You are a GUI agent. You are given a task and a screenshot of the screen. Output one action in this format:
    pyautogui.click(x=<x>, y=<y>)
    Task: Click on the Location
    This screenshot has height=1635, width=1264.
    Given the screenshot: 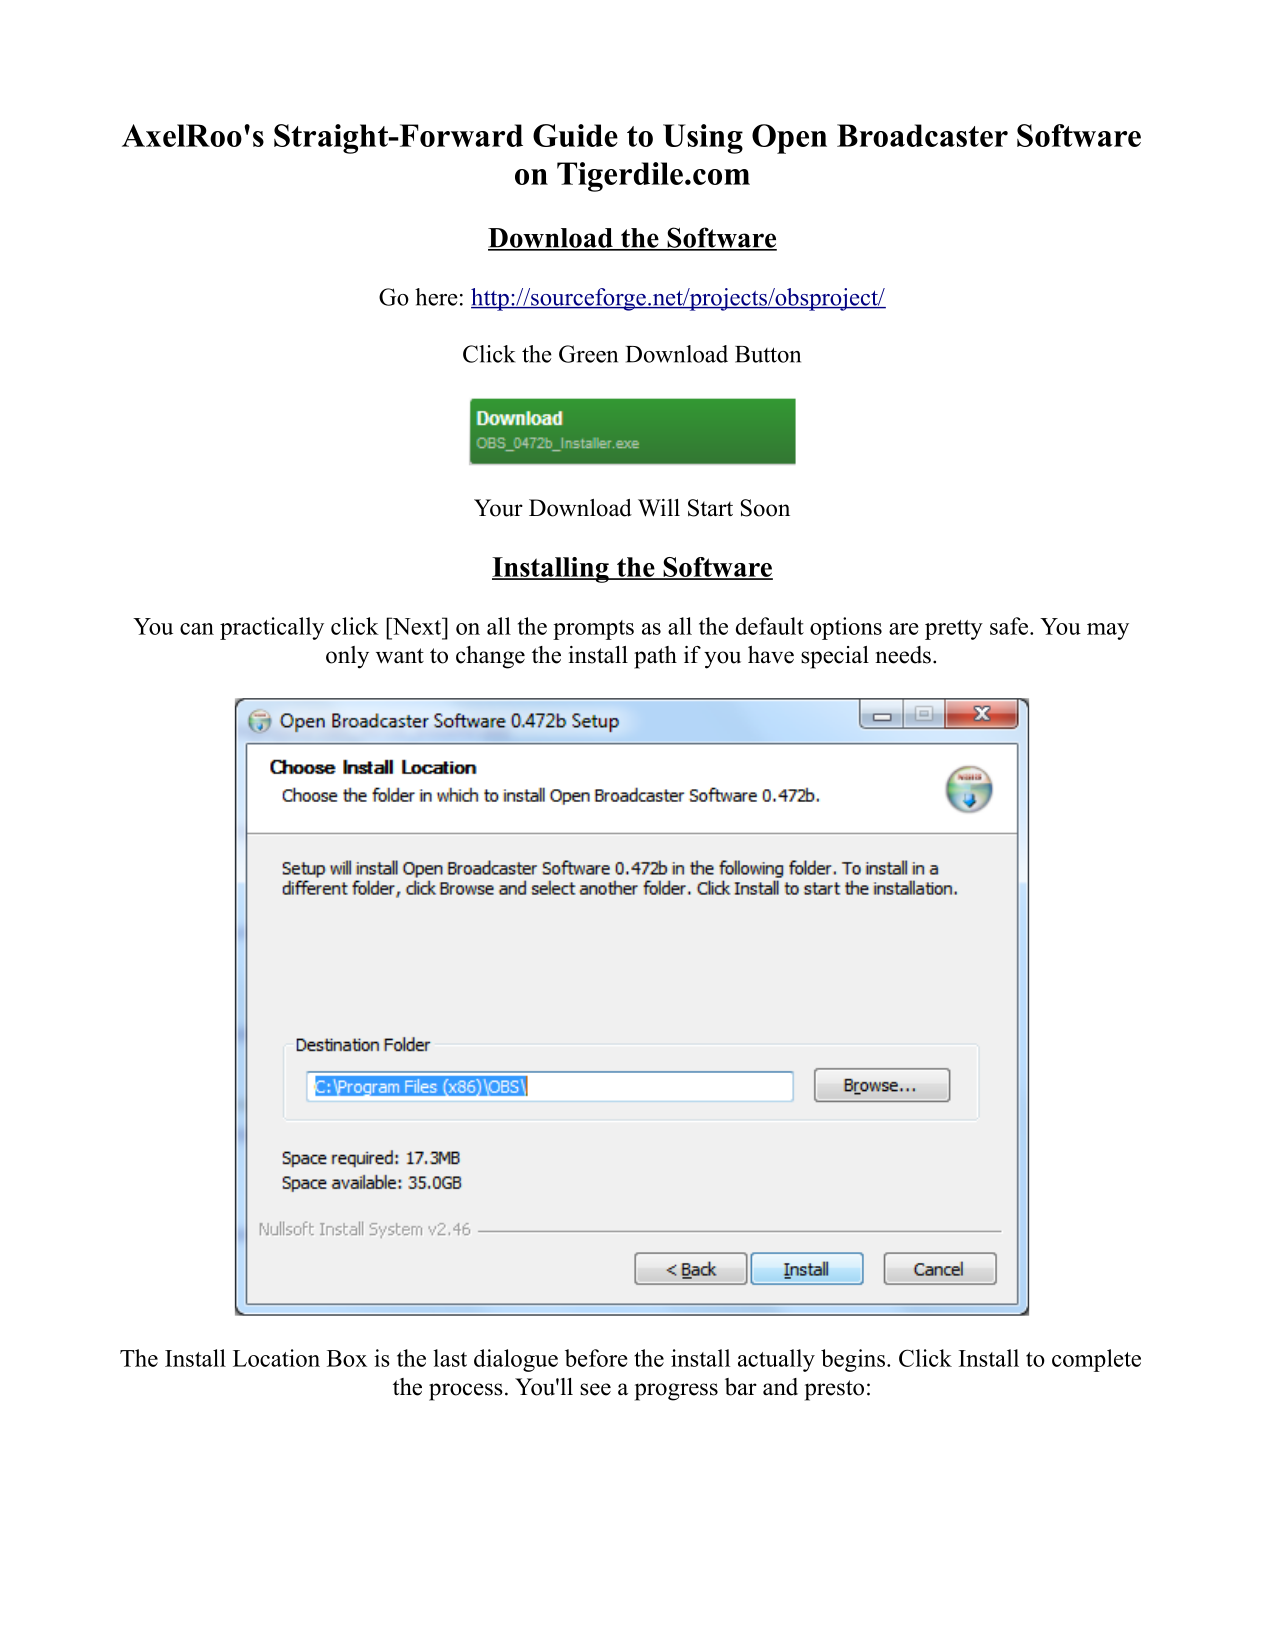 What is the action you would take?
    pyautogui.click(x=276, y=1358)
